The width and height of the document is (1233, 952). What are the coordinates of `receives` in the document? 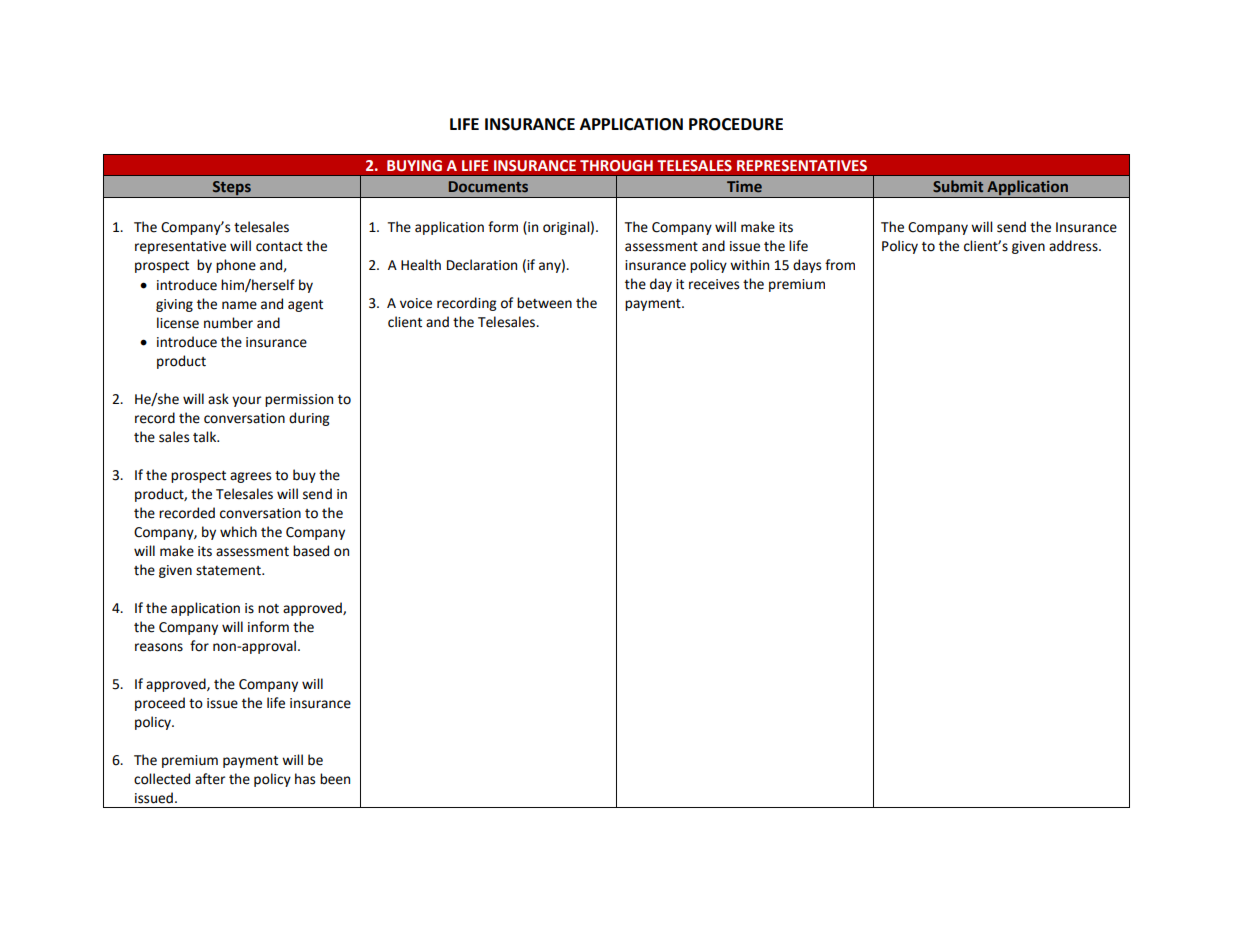 It's located at (714, 284).
